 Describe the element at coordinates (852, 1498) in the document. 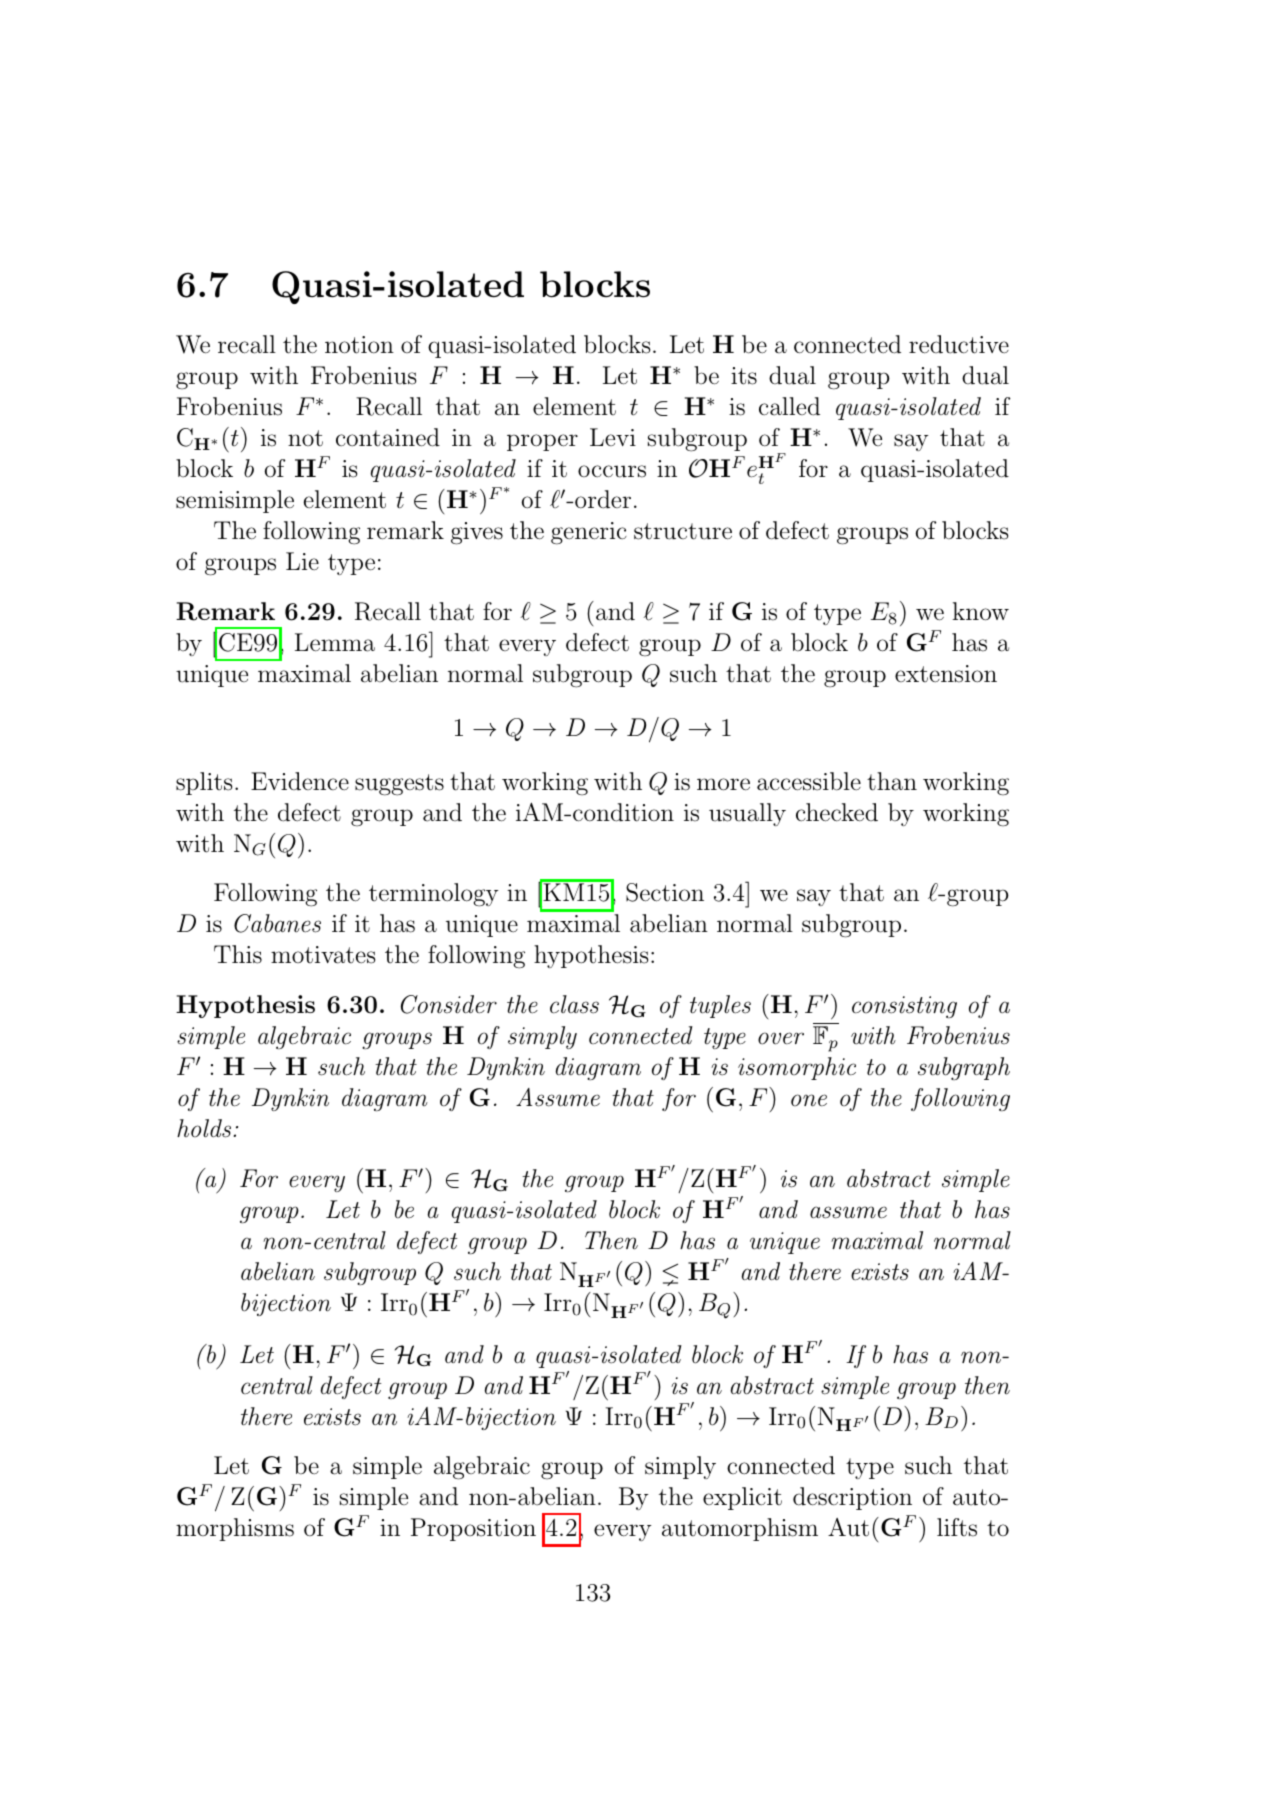

I see `description` at that location.
